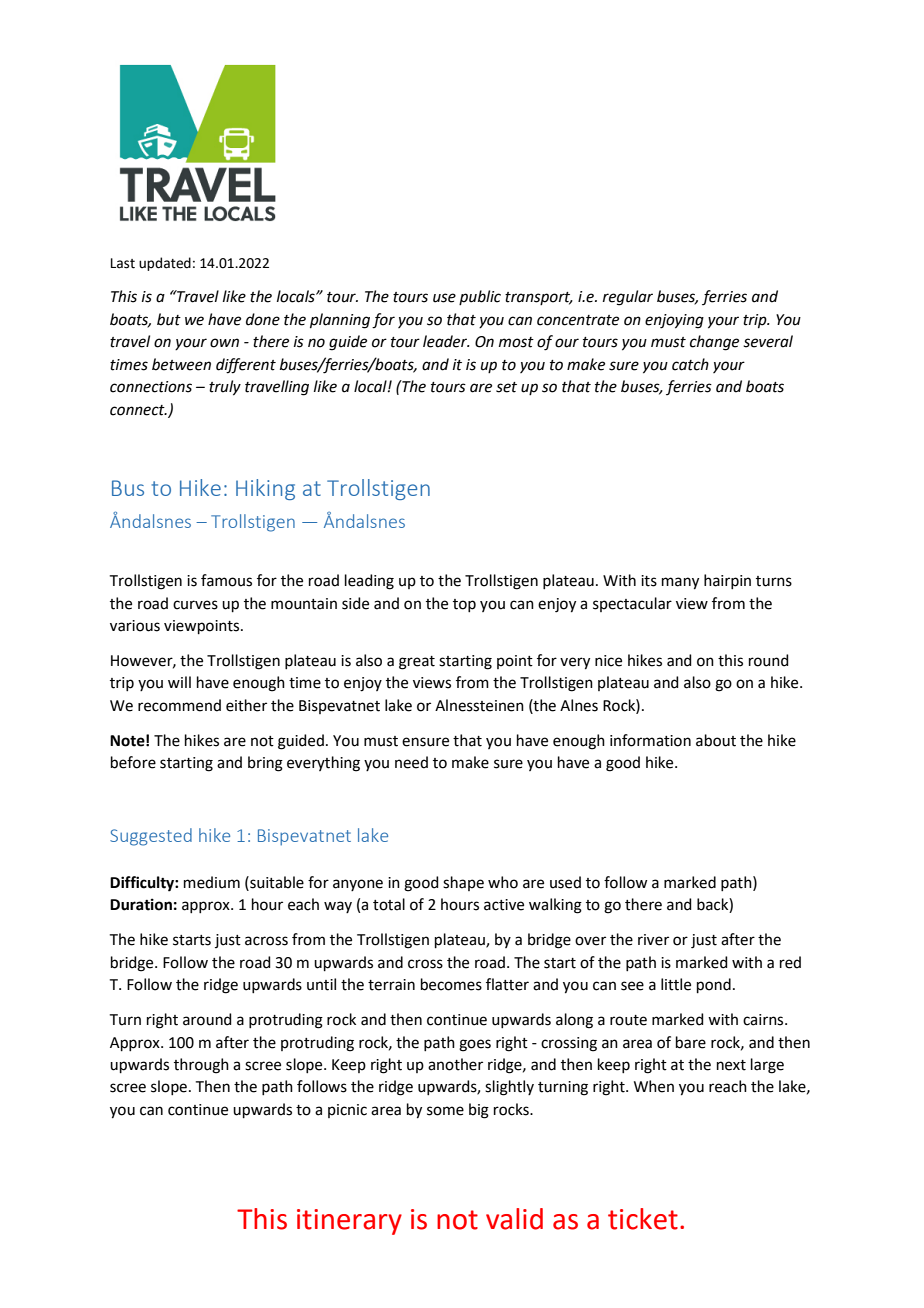  What do you see at coordinates (169, 319) in the screenshot?
I see `but` at bounding box center [169, 319].
